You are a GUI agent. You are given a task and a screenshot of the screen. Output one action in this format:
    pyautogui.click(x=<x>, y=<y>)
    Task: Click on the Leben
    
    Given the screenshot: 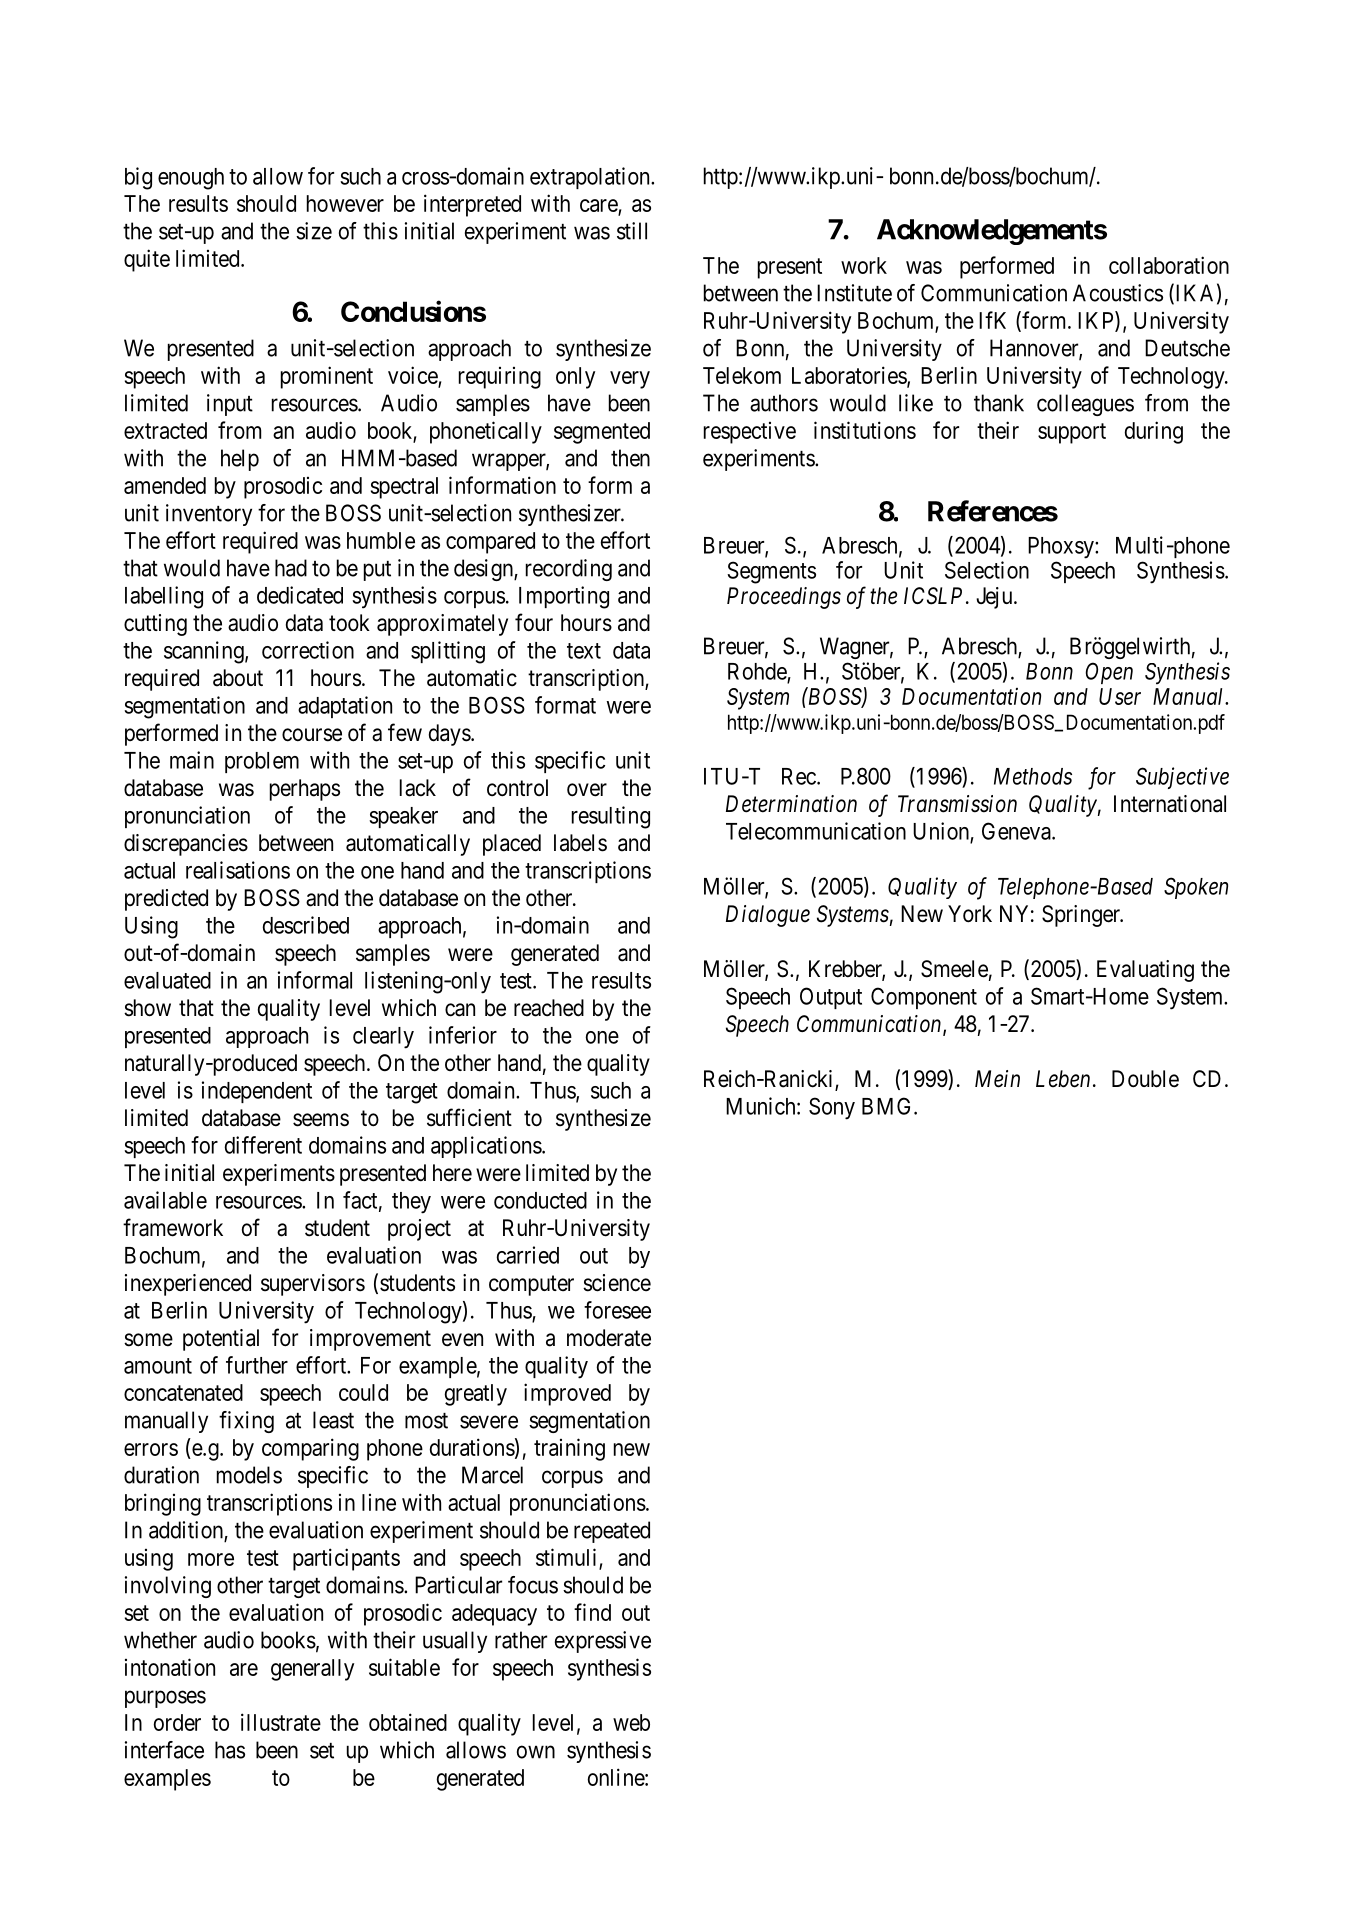 What is the action you would take?
    pyautogui.click(x=1063, y=1079)
